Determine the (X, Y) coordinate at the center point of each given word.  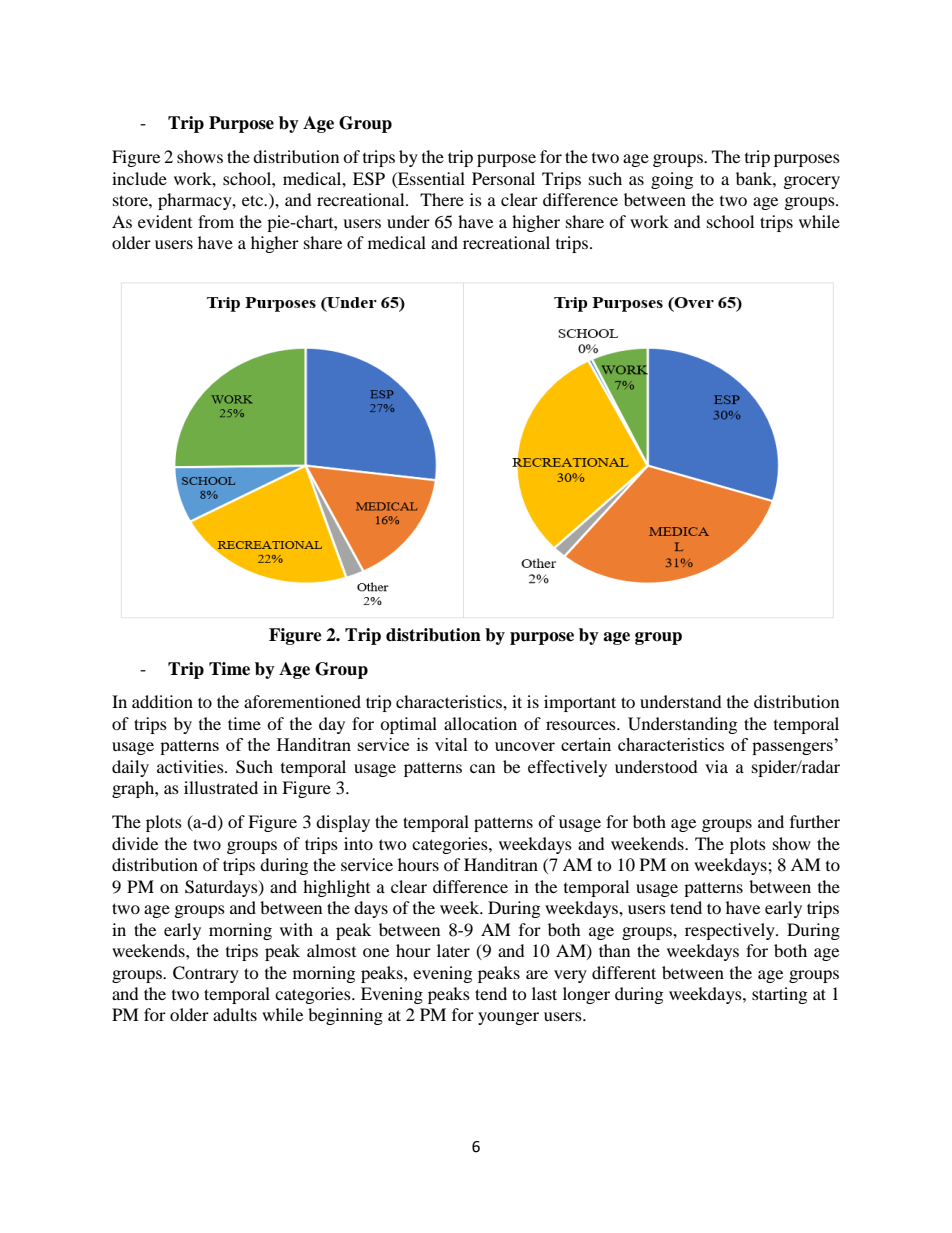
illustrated (221, 787)
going (672, 180)
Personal (503, 178)
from (216, 221)
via (716, 766)
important (580, 703)
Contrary (206, 974)
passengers (792, 748)
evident (165, 221)
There (442, 199)
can (482, 768)
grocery (812, 182)
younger (508, 1018)
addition (162, 701)
